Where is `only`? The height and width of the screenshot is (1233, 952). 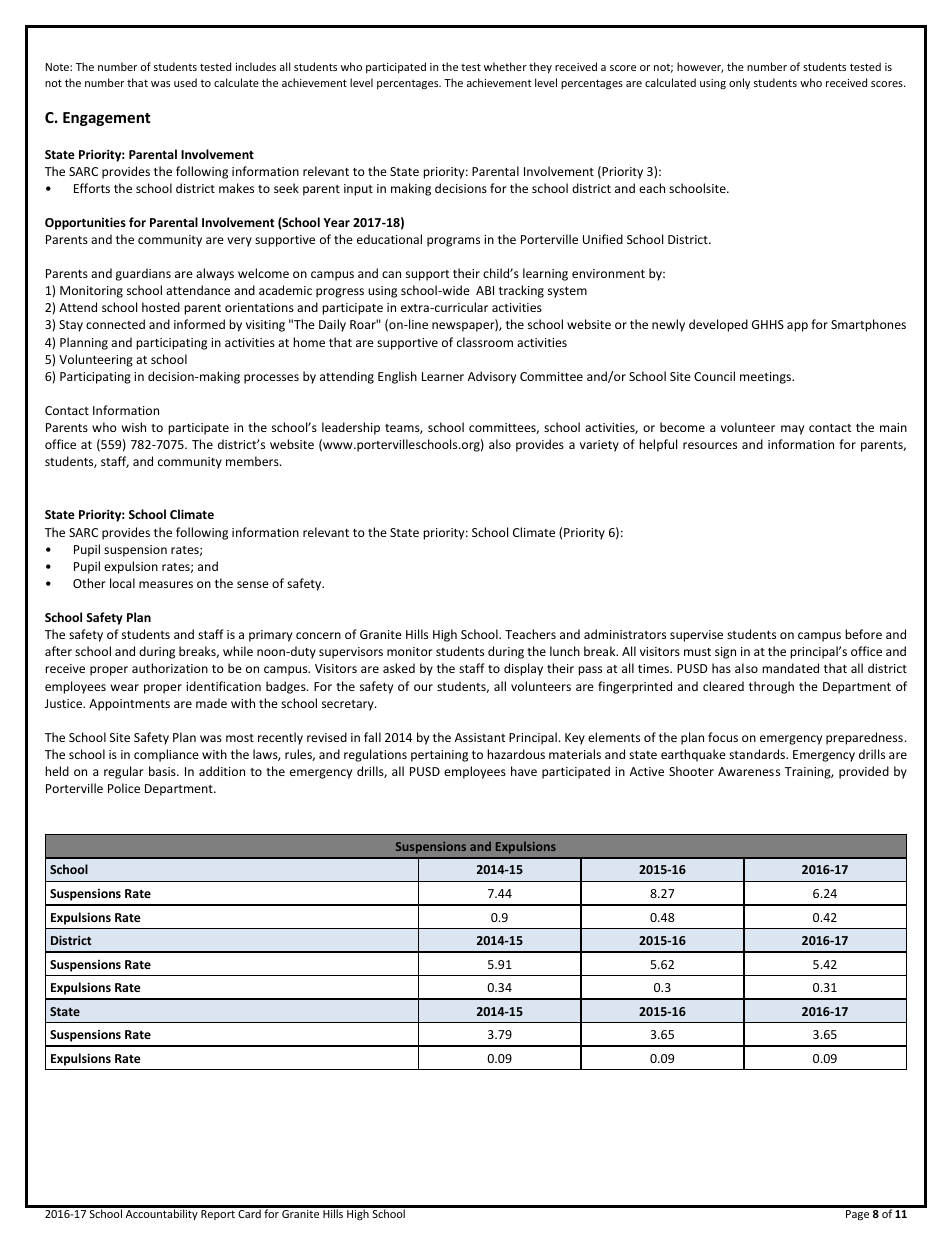 only is located at coordinates (739, 83).
